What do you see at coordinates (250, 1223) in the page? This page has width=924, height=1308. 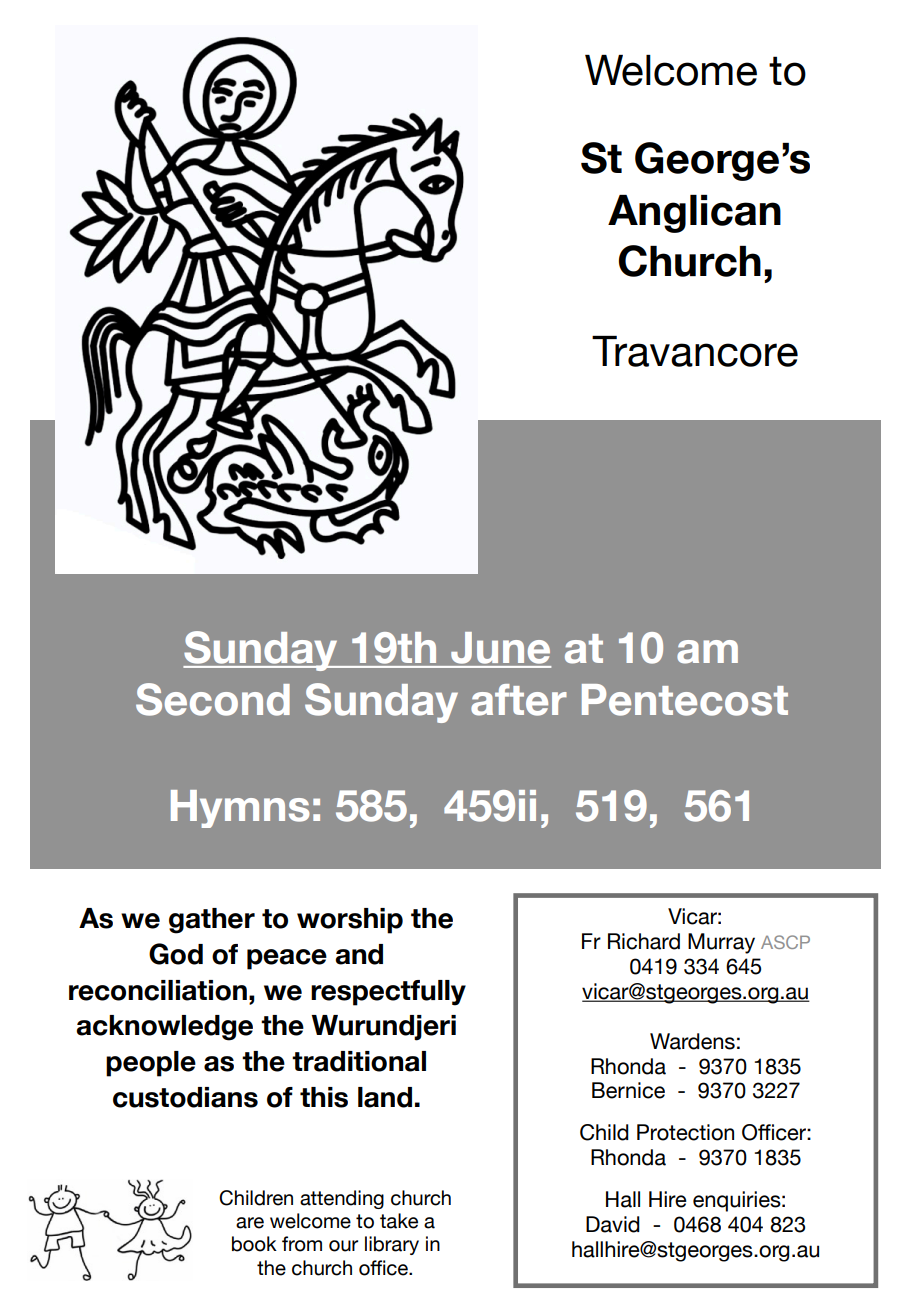 I see `are` at bounding box center [250, 1223].
